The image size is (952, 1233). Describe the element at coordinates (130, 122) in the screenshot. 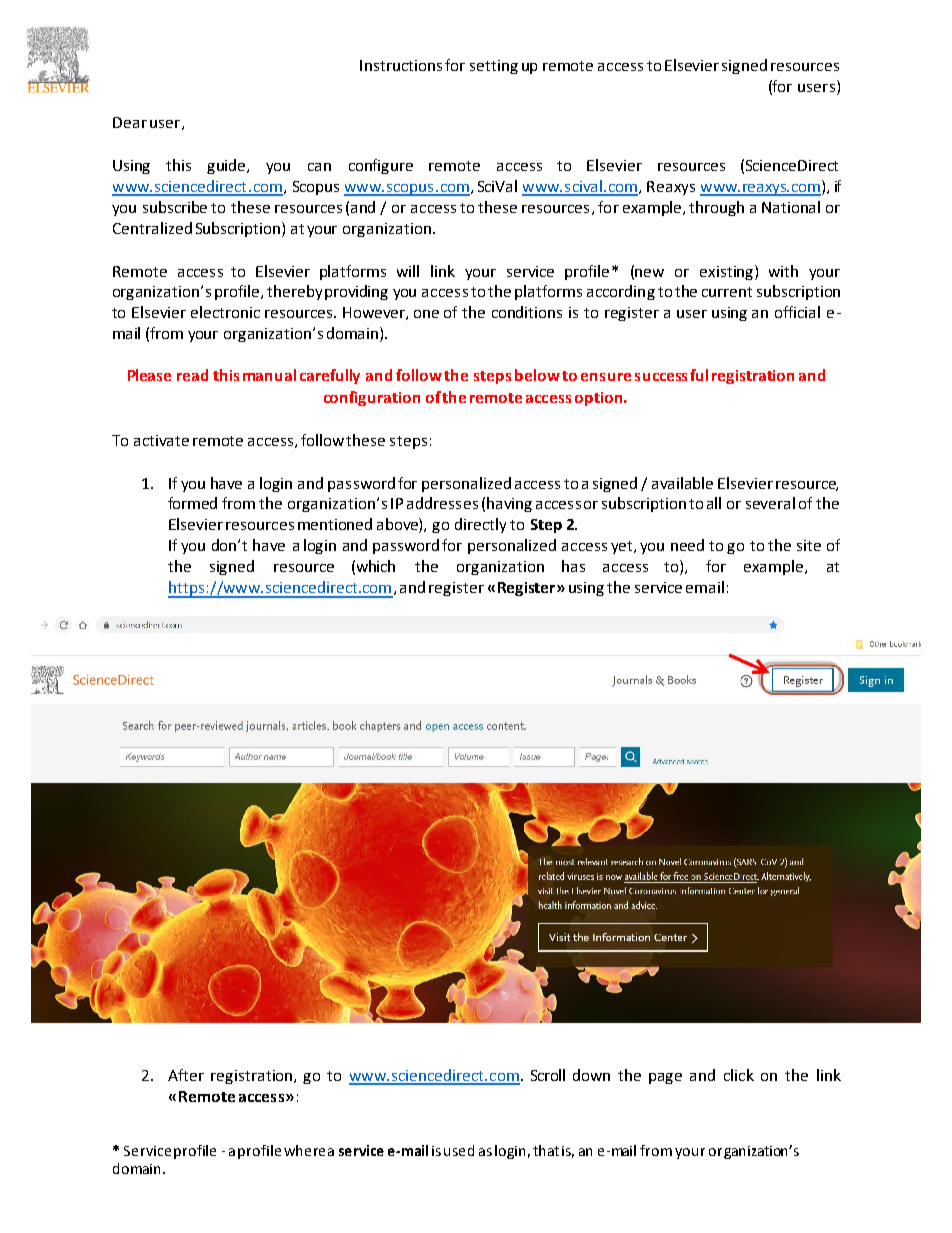

I see `Dear` at that location.
